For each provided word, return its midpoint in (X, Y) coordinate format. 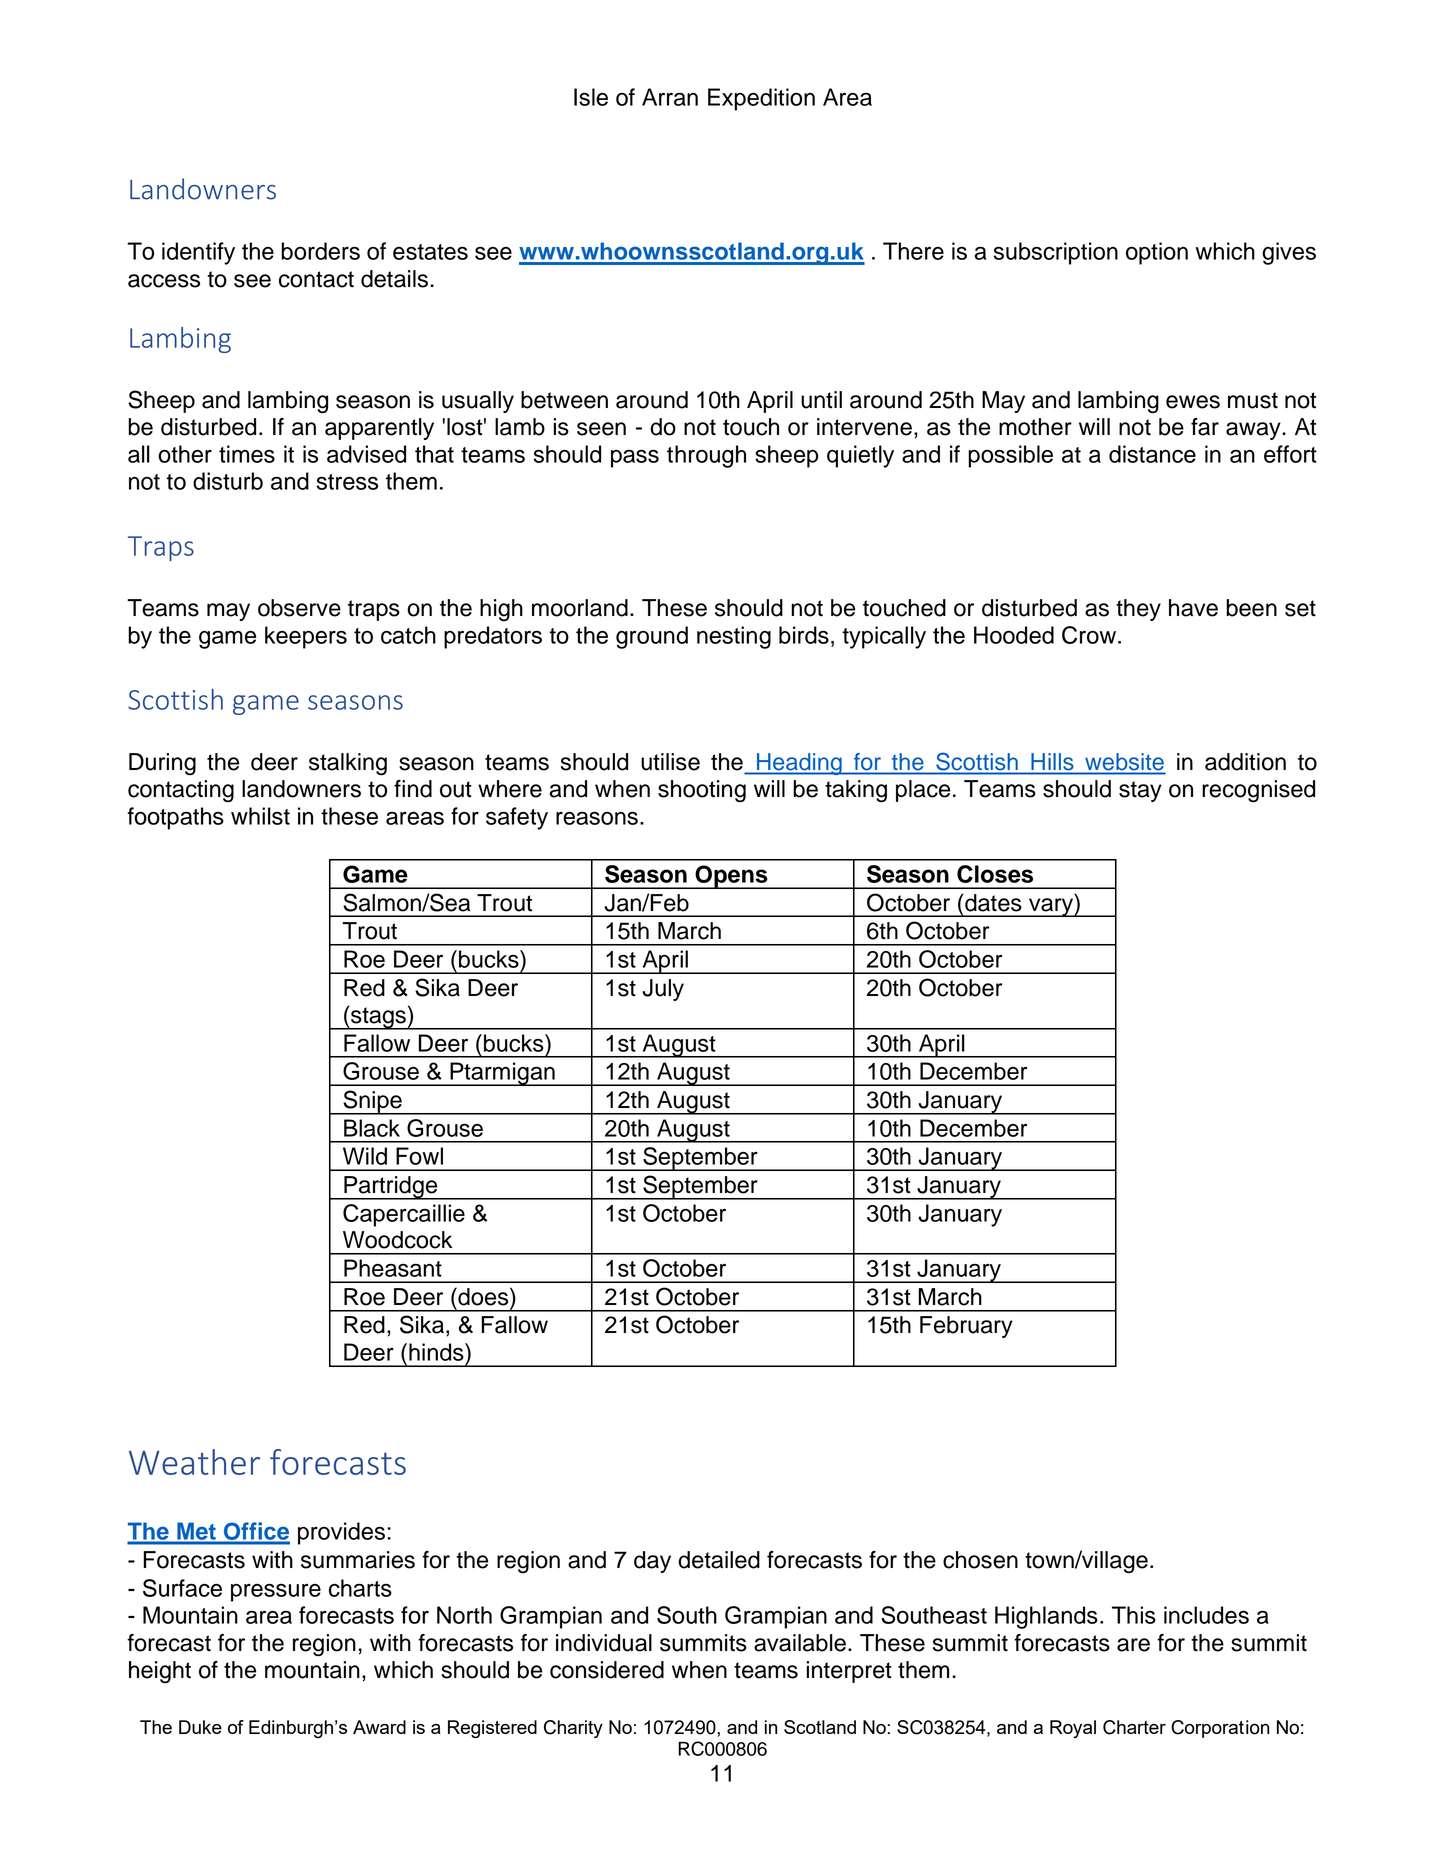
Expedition (761, 99)
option (1157, 253)
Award (379, 1727)
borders (320, 251)
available (800, 1643)
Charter (1134, 1727)
